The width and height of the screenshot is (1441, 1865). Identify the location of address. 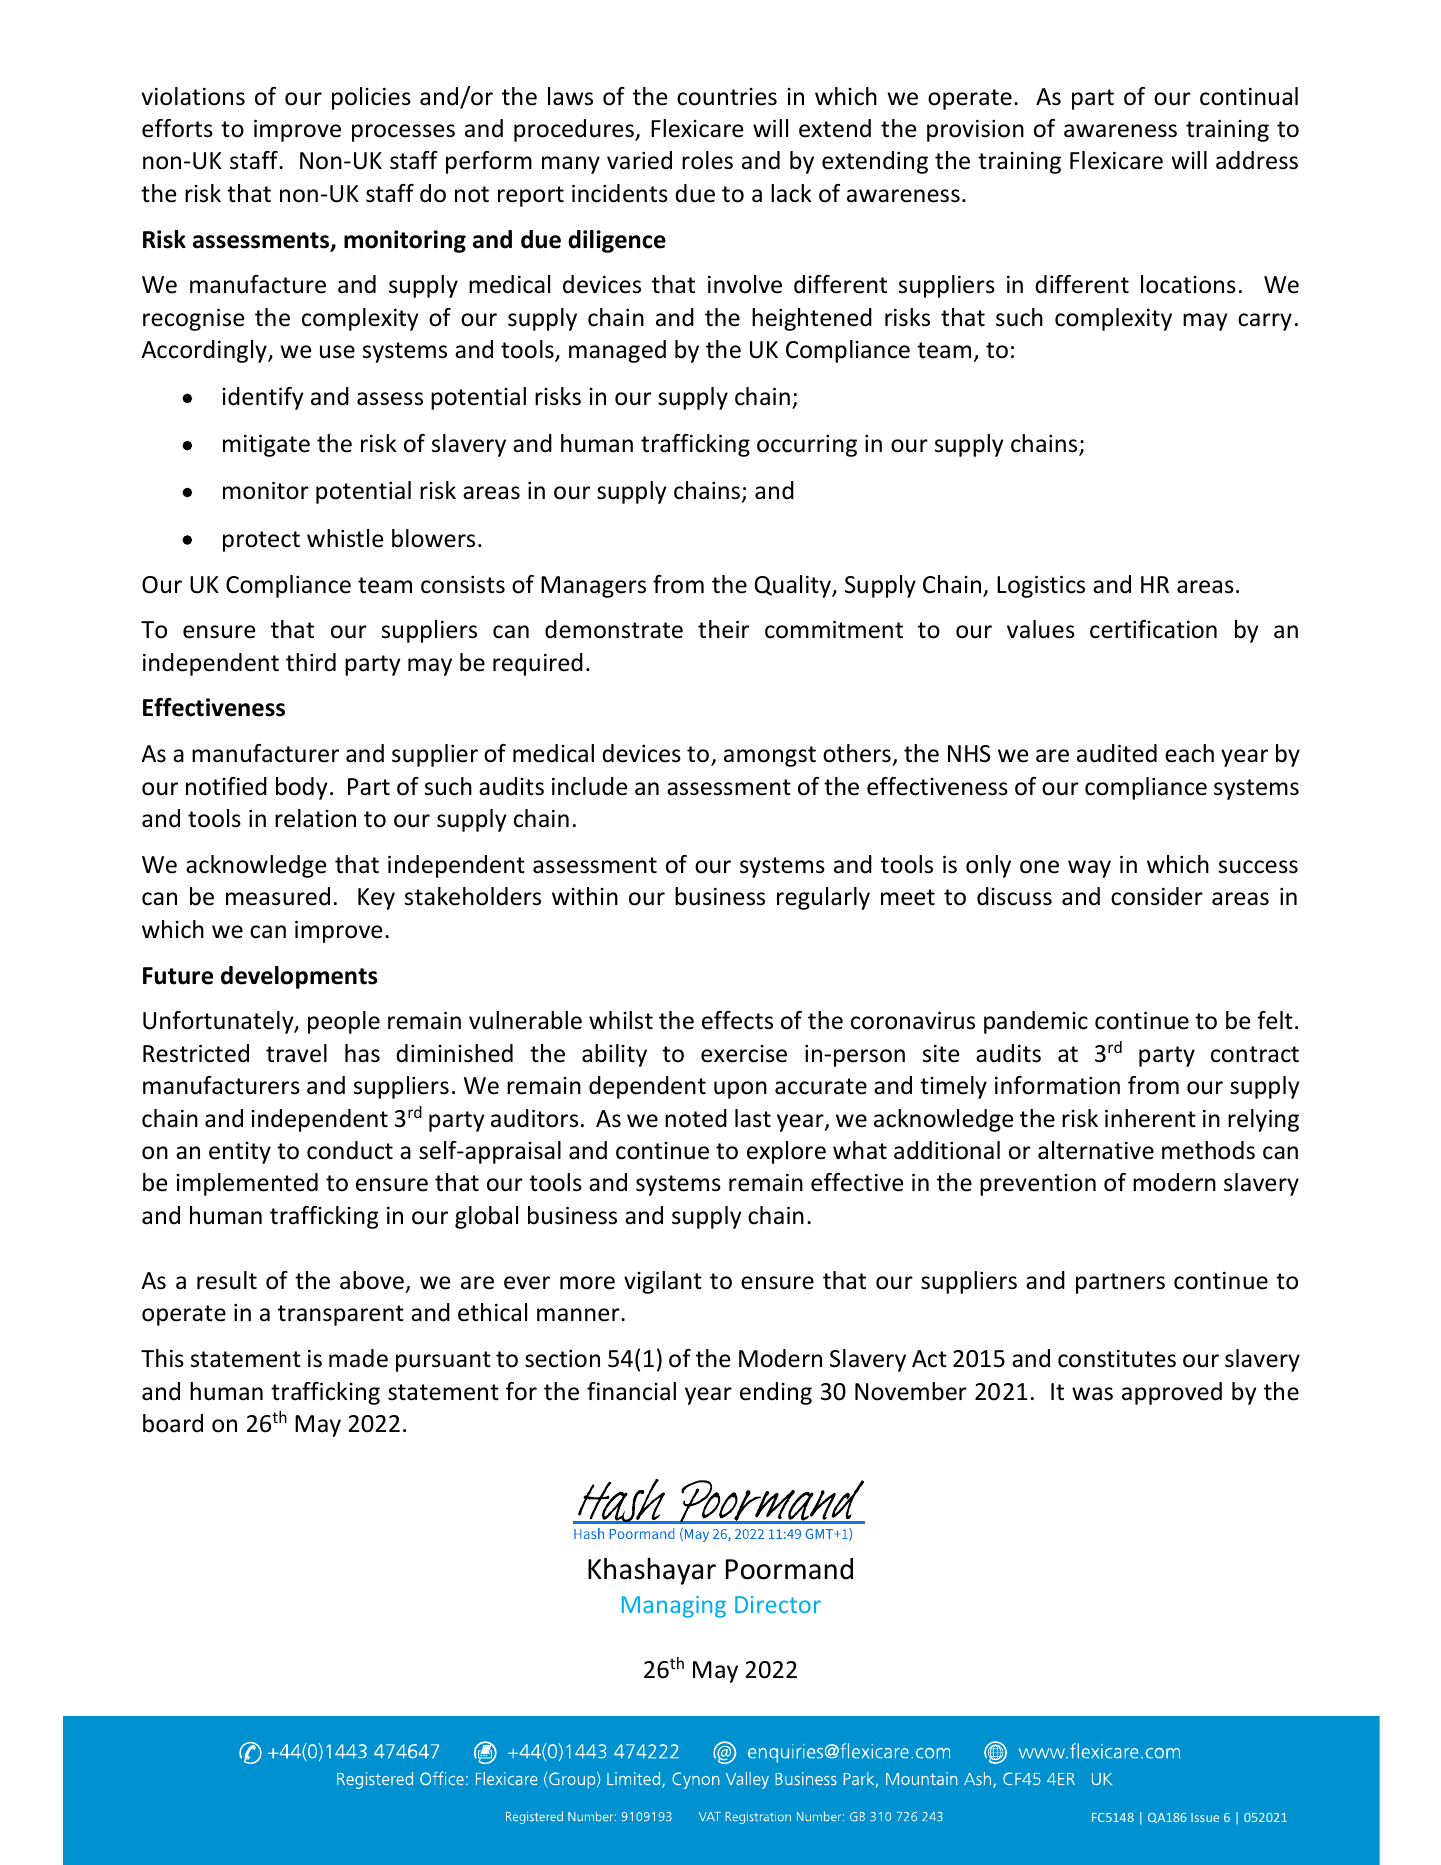
(1257, 160).
